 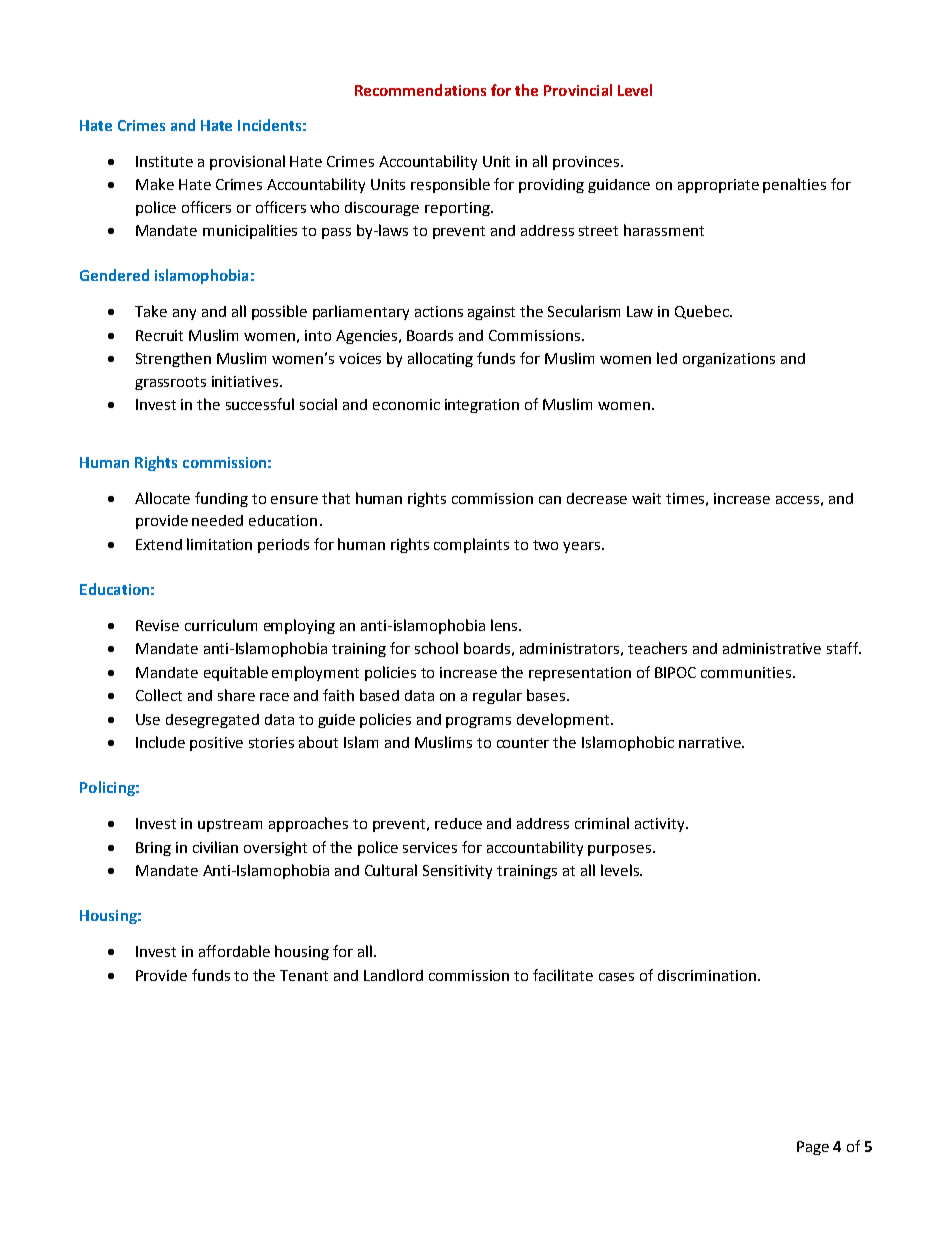 I want to click on Recommendations, so click(x=420, y=90).
